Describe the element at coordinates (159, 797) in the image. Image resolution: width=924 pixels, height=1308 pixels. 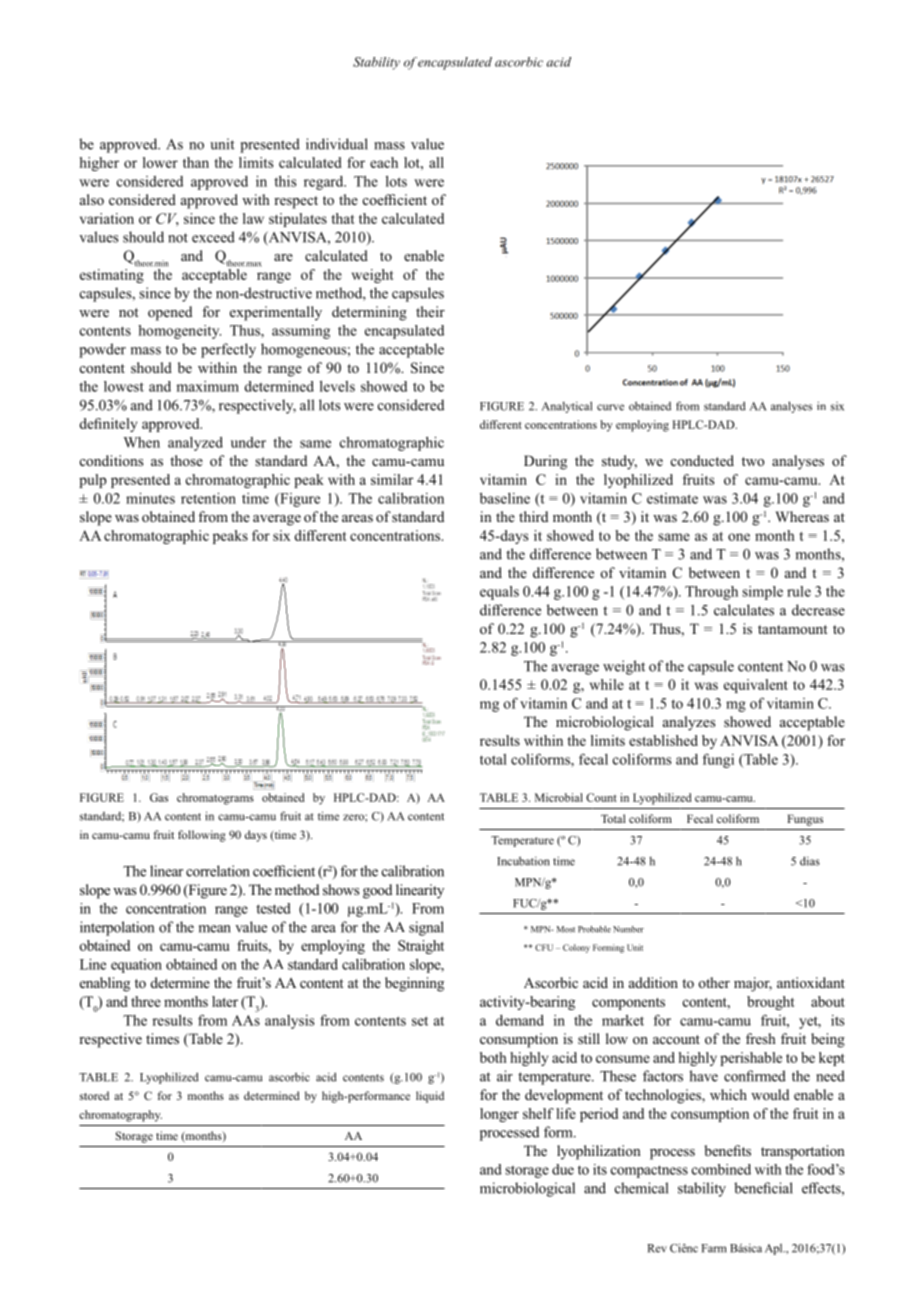
I see `Gas` at that location.
